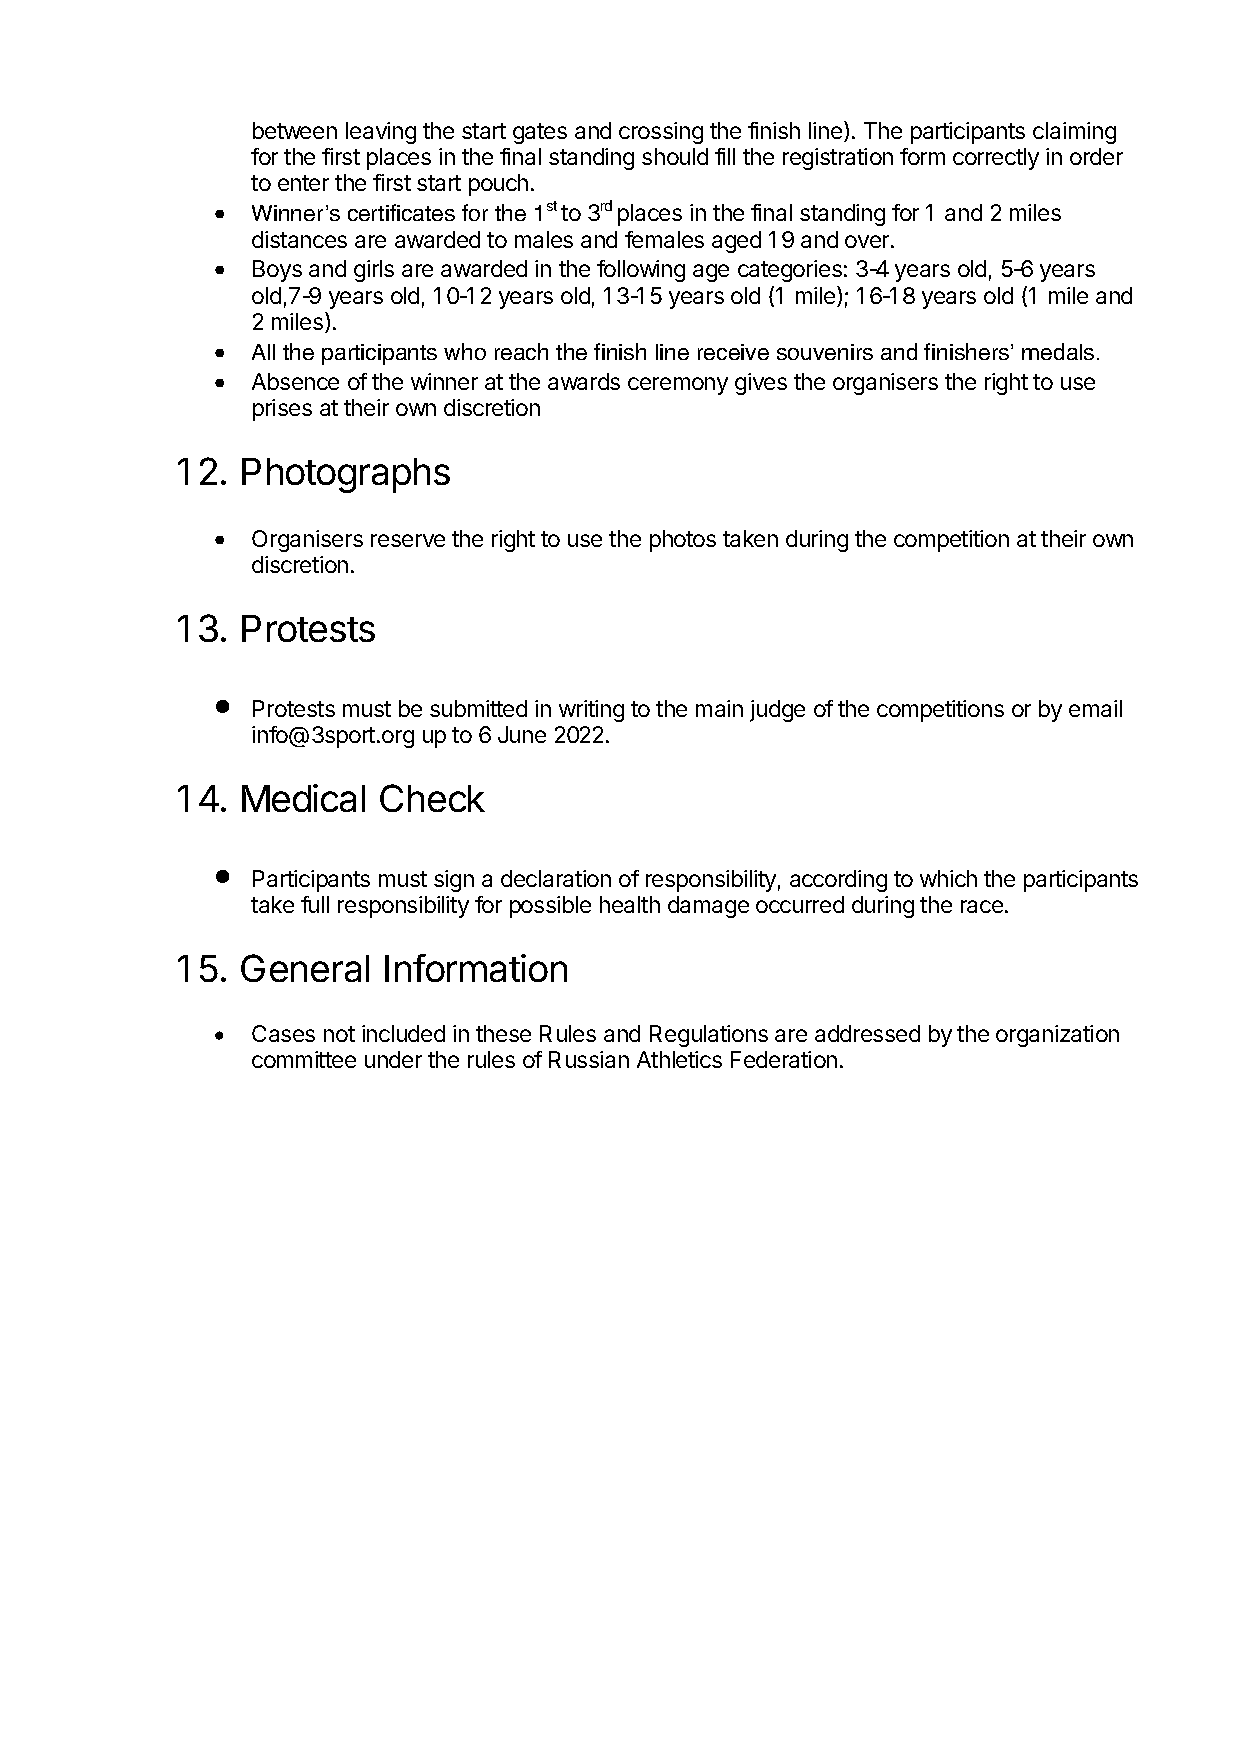 This screenshot has height=1749, width=1236. What do you see at coordinates (408, 540) in the screenshot?
I see `reserve` at bounding box center [408, 540].
